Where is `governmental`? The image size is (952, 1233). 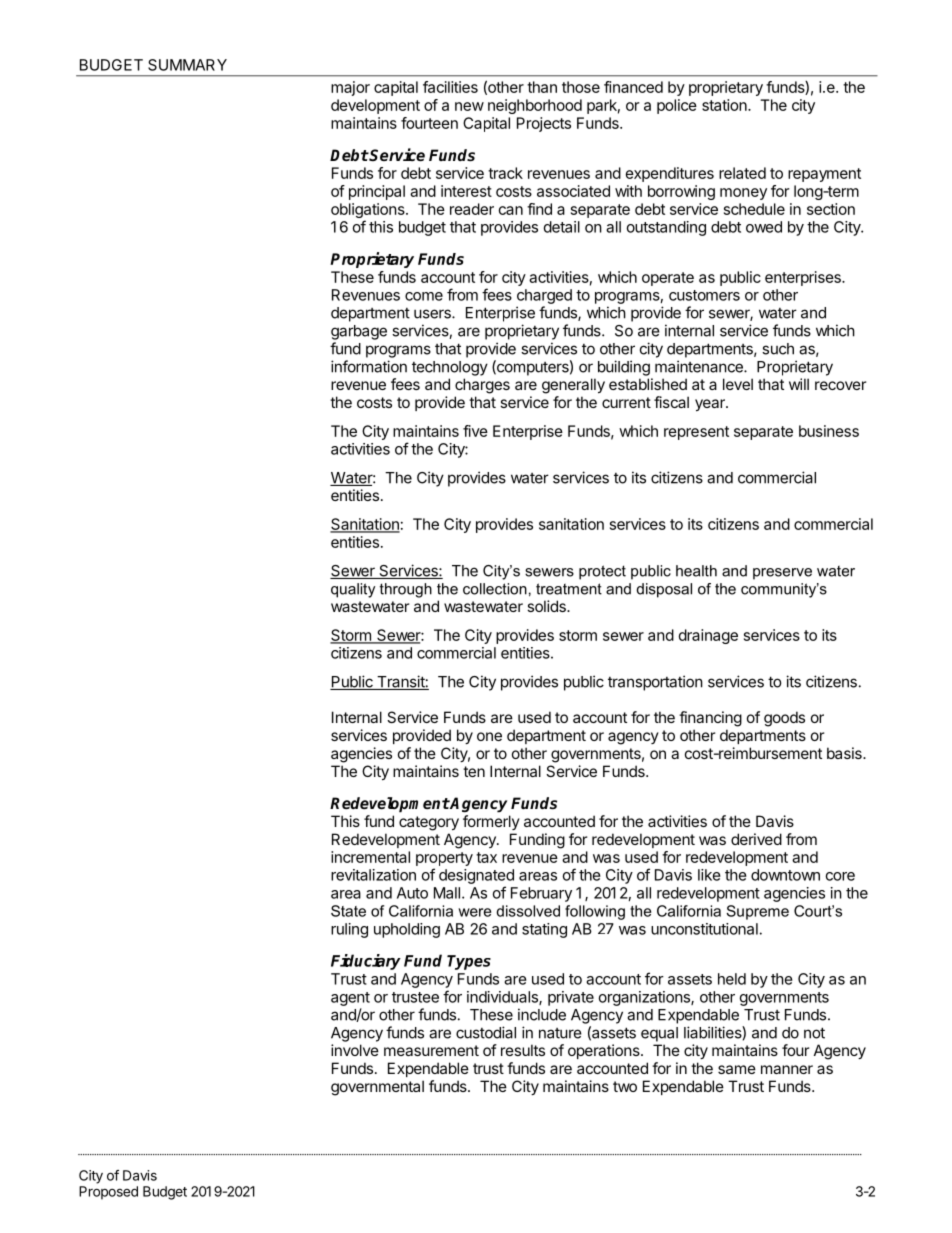 governmental is located at coordinates (377, 1088).
